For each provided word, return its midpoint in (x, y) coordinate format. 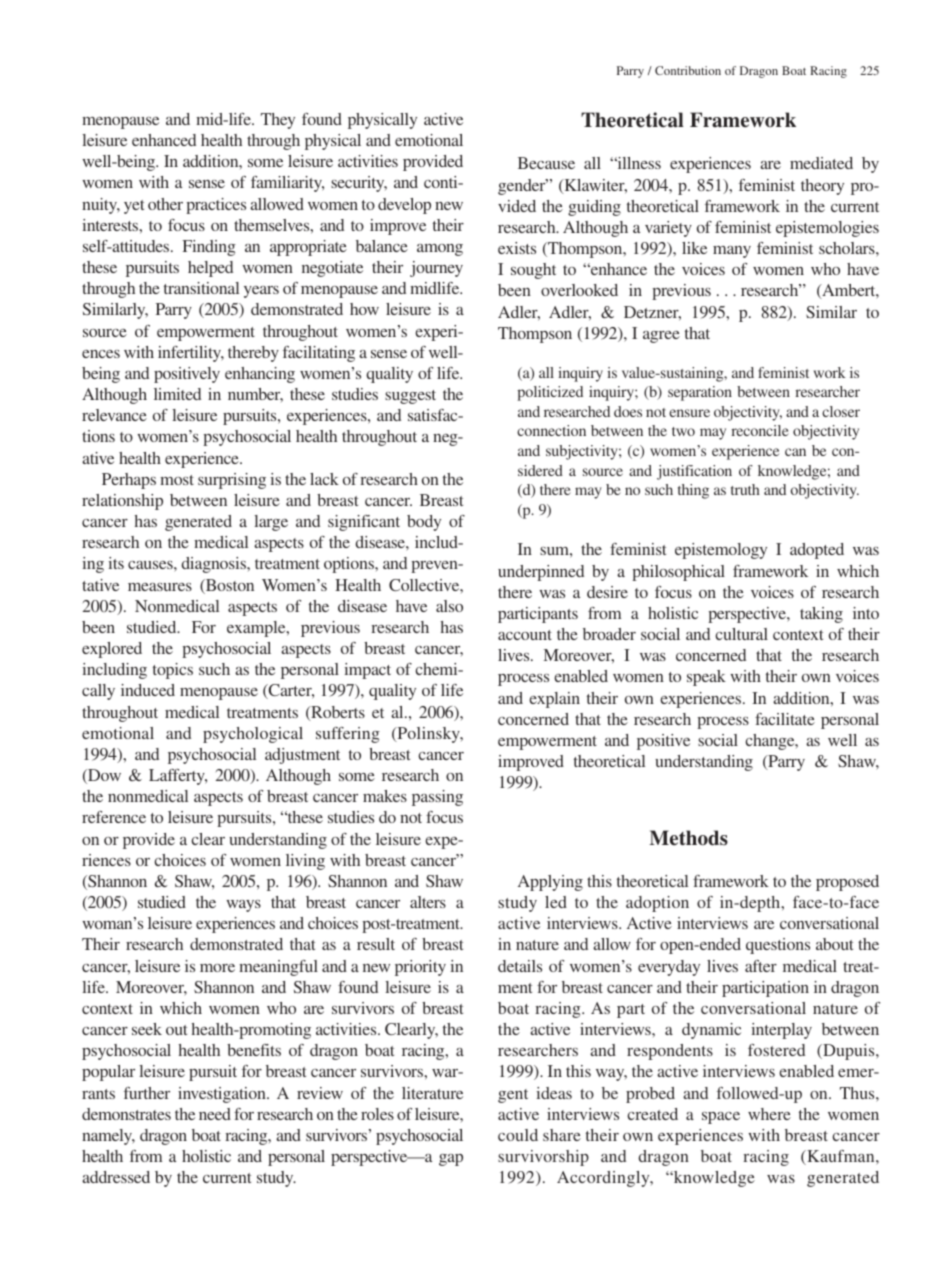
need (215, 1114)
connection (551, 430)
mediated (821, 163)
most (177, 480)
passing (437, 798)
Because (546, 163)
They (278, 121)
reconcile (760, 430)
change (771, 742)
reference (114, 817)
